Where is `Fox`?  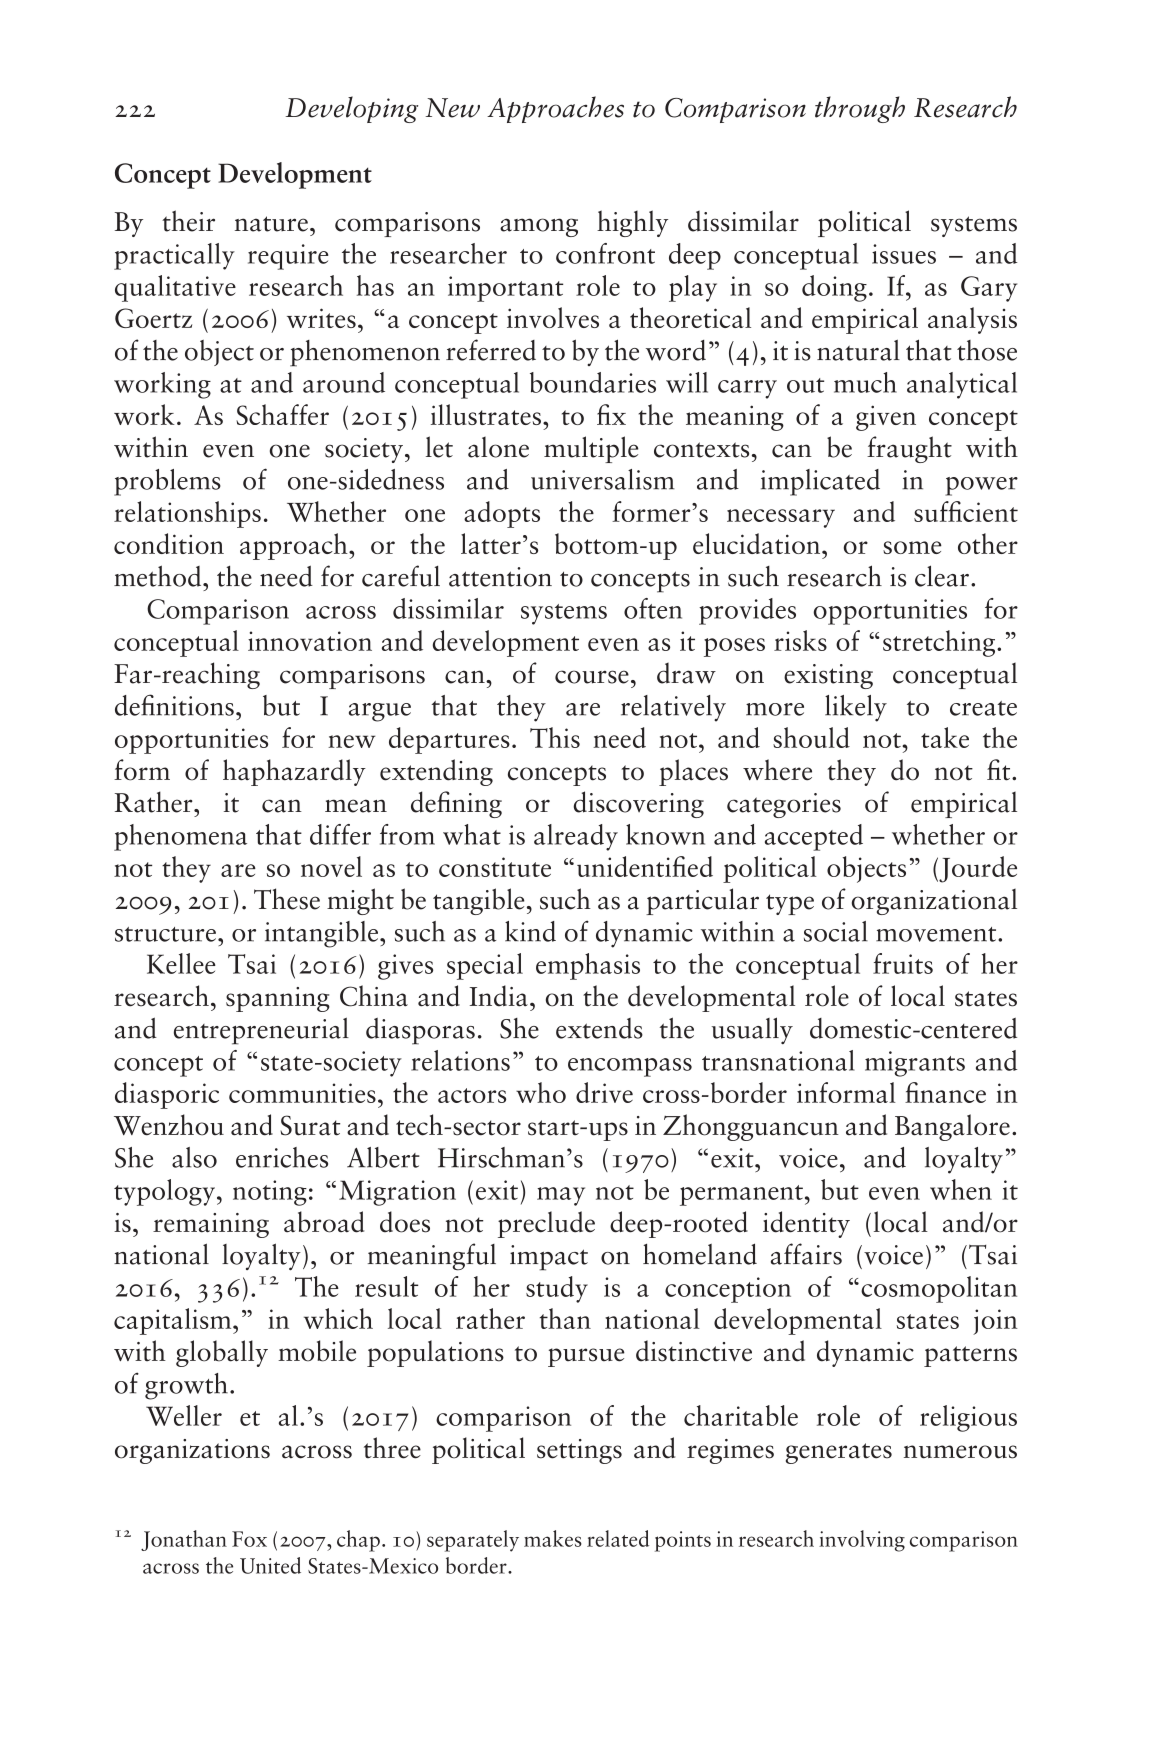
Fox is located at coordinates (249, 1539).
